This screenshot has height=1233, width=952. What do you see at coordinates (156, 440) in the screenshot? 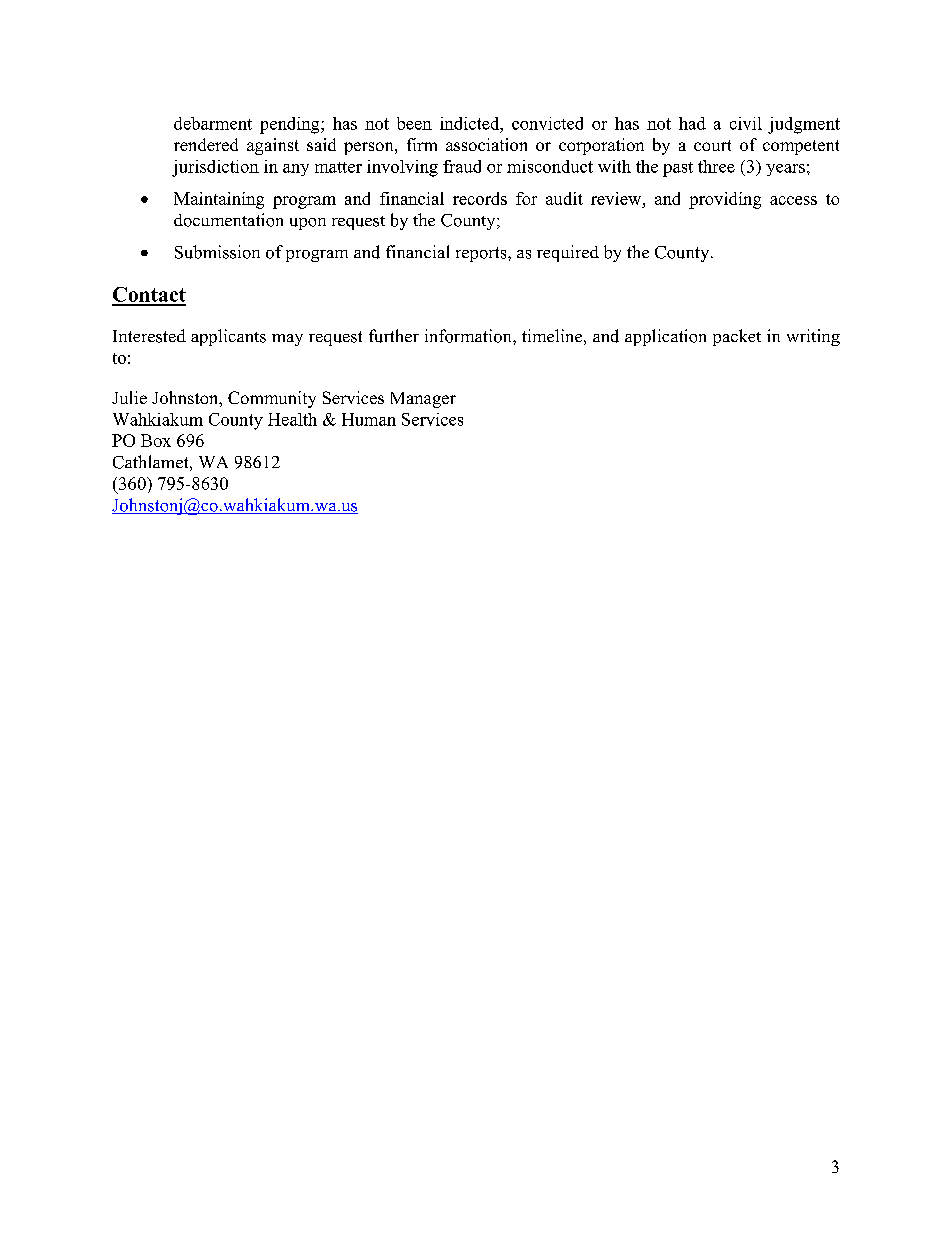
I see `Box` at bounding box center [156, 440].
